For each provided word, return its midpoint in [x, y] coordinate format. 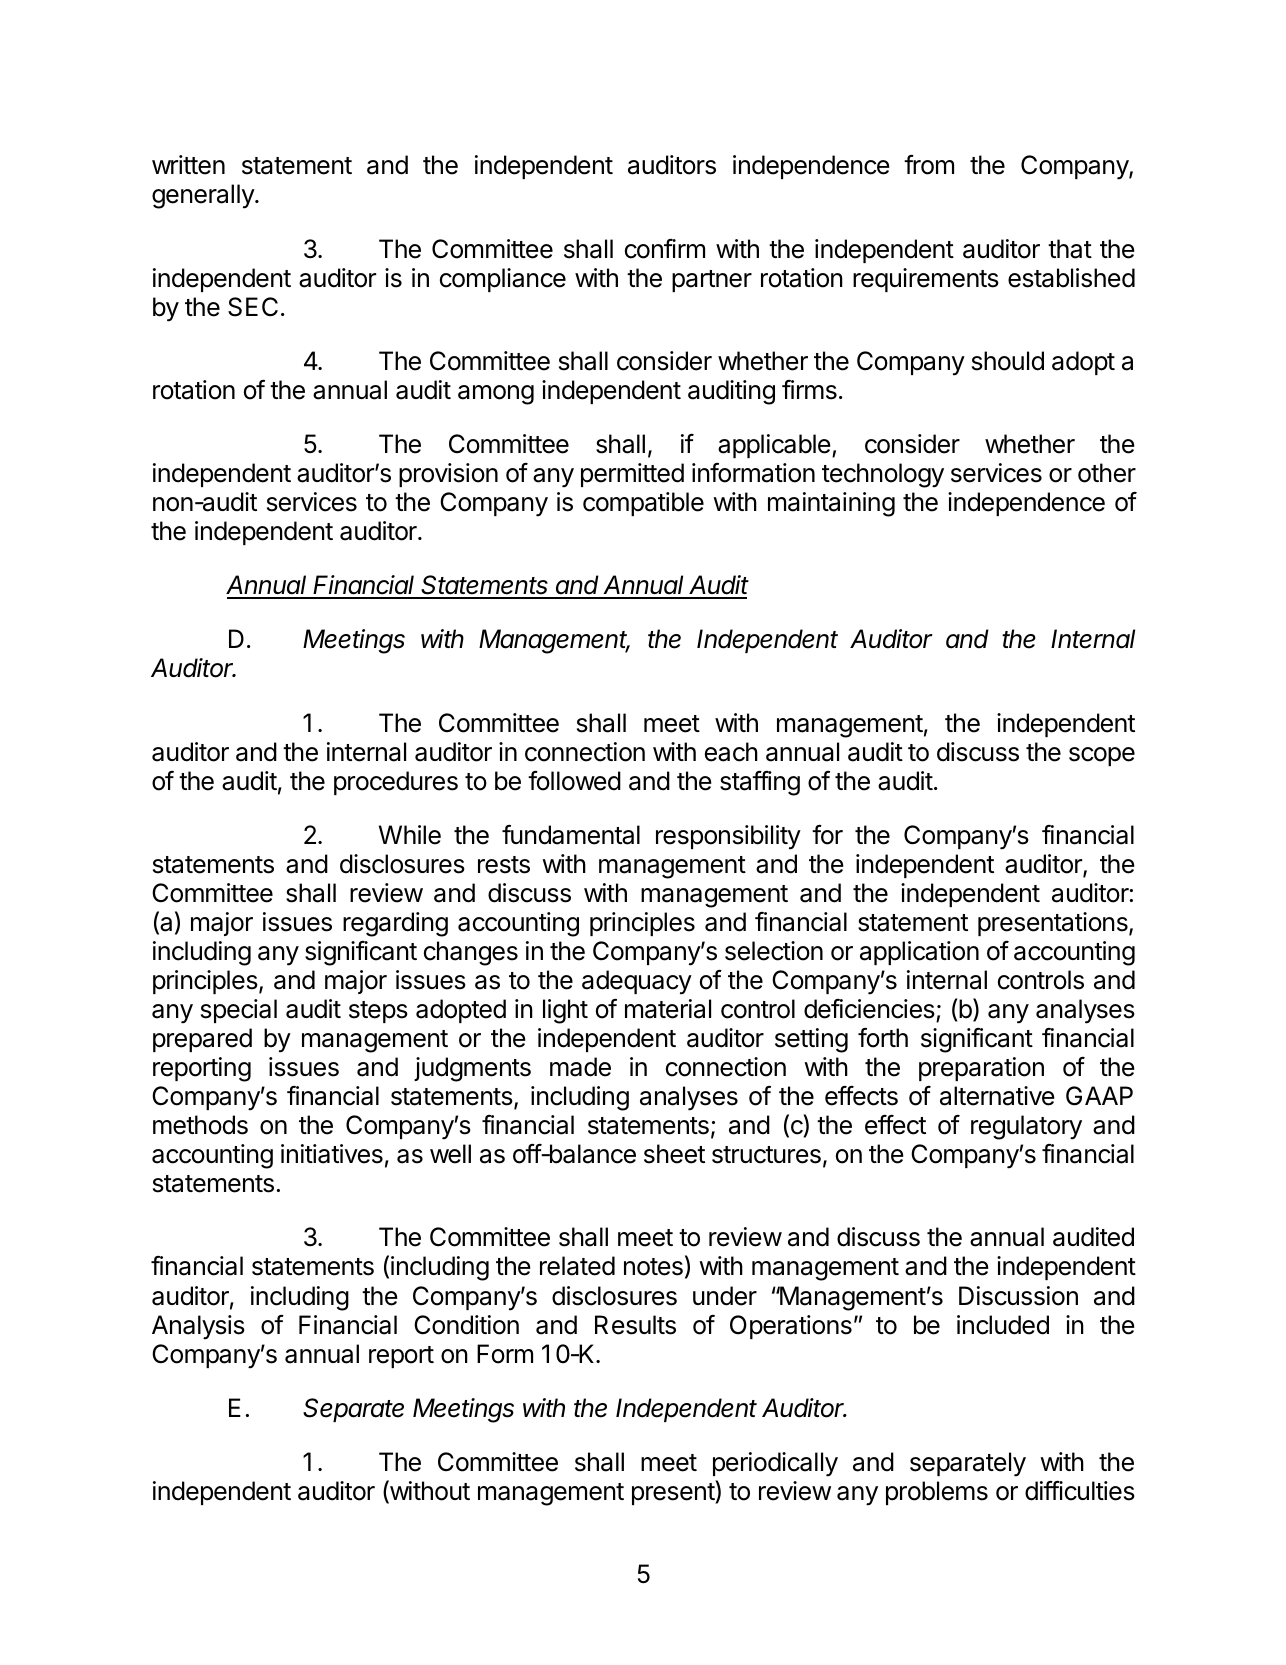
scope [1102, 756]
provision [448, 475]
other [1107, 473]
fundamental [571, 835]
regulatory [1026, 1127]
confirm [665, 249]
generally [204, 196]
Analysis [198, 1327]
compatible [643, 504]
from [929, 165]
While [410, 835]
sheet [674, 1154]
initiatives [332, 1154]
